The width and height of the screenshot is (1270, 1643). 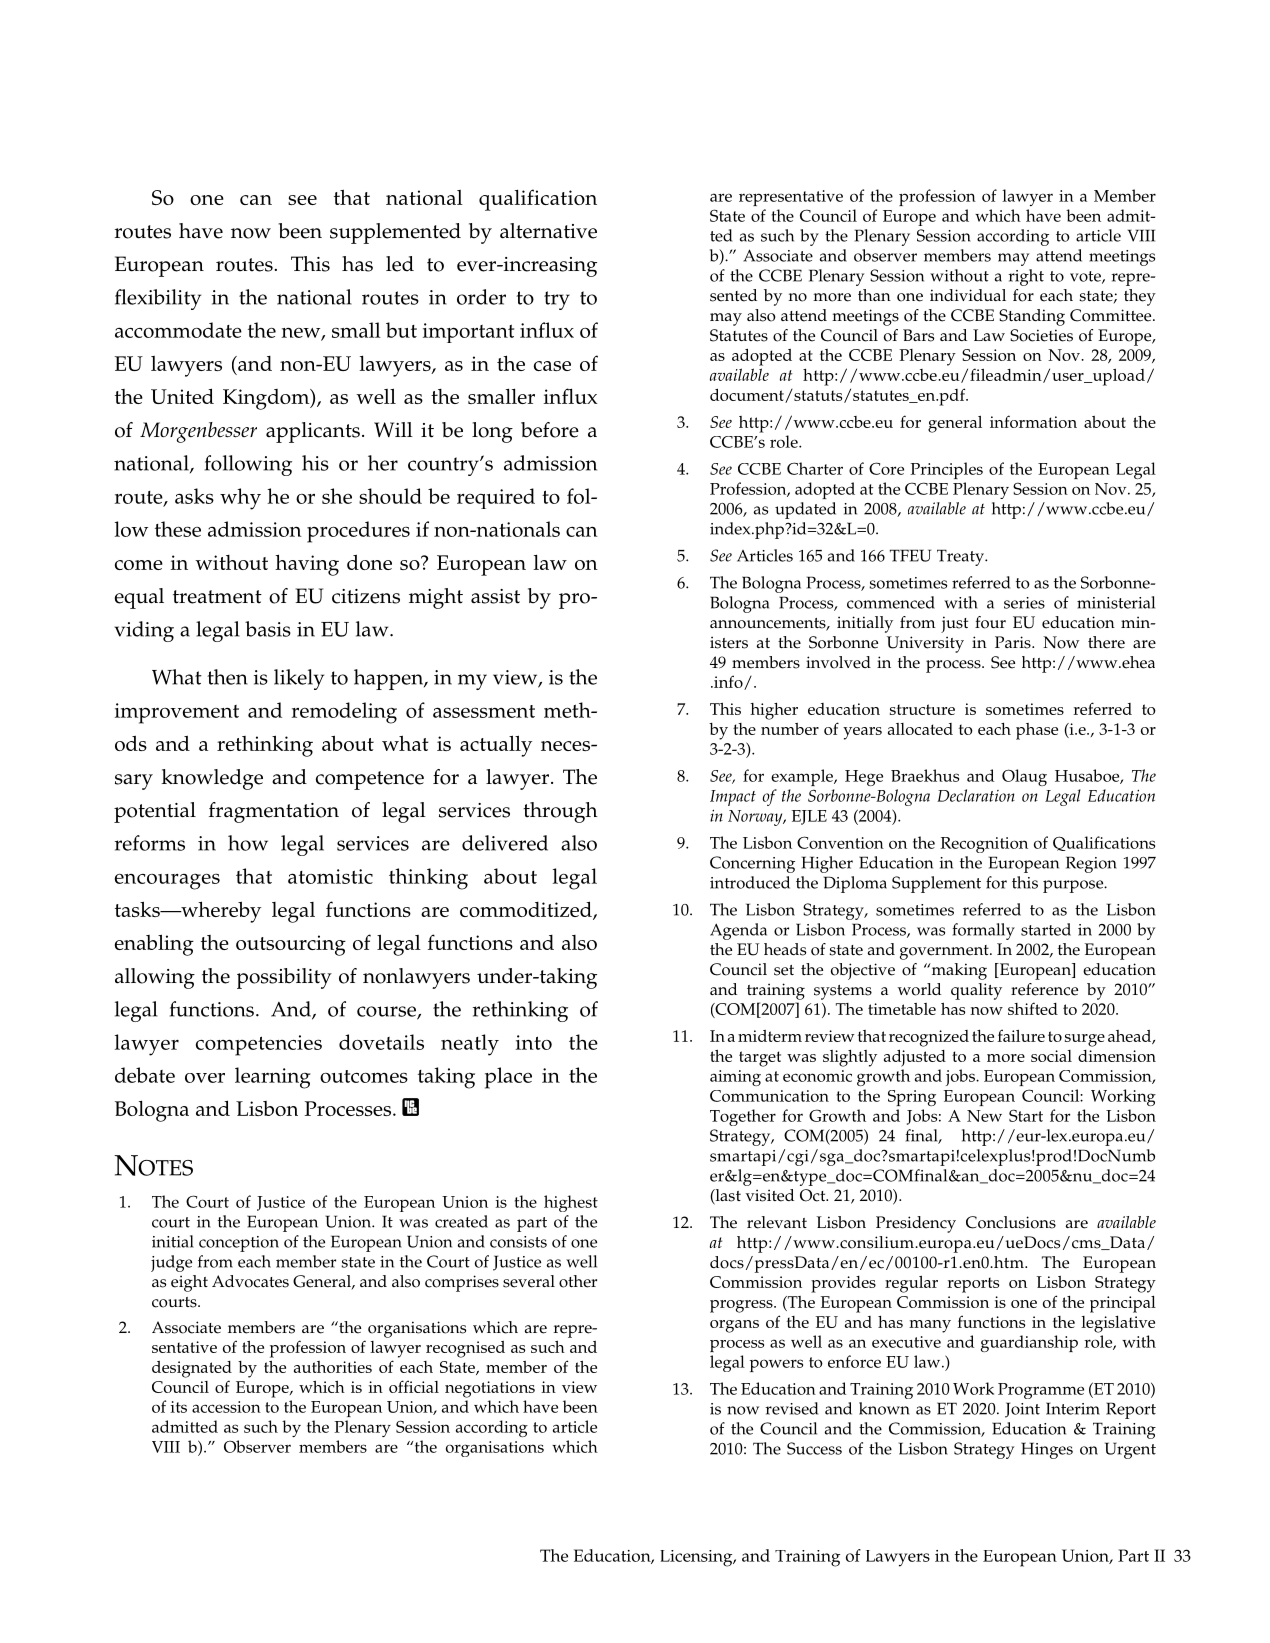 What do you see at coordinates (1011, 1222) in the screenshot?
I see `Conclusions` at bounding box center [1011, 1222].
